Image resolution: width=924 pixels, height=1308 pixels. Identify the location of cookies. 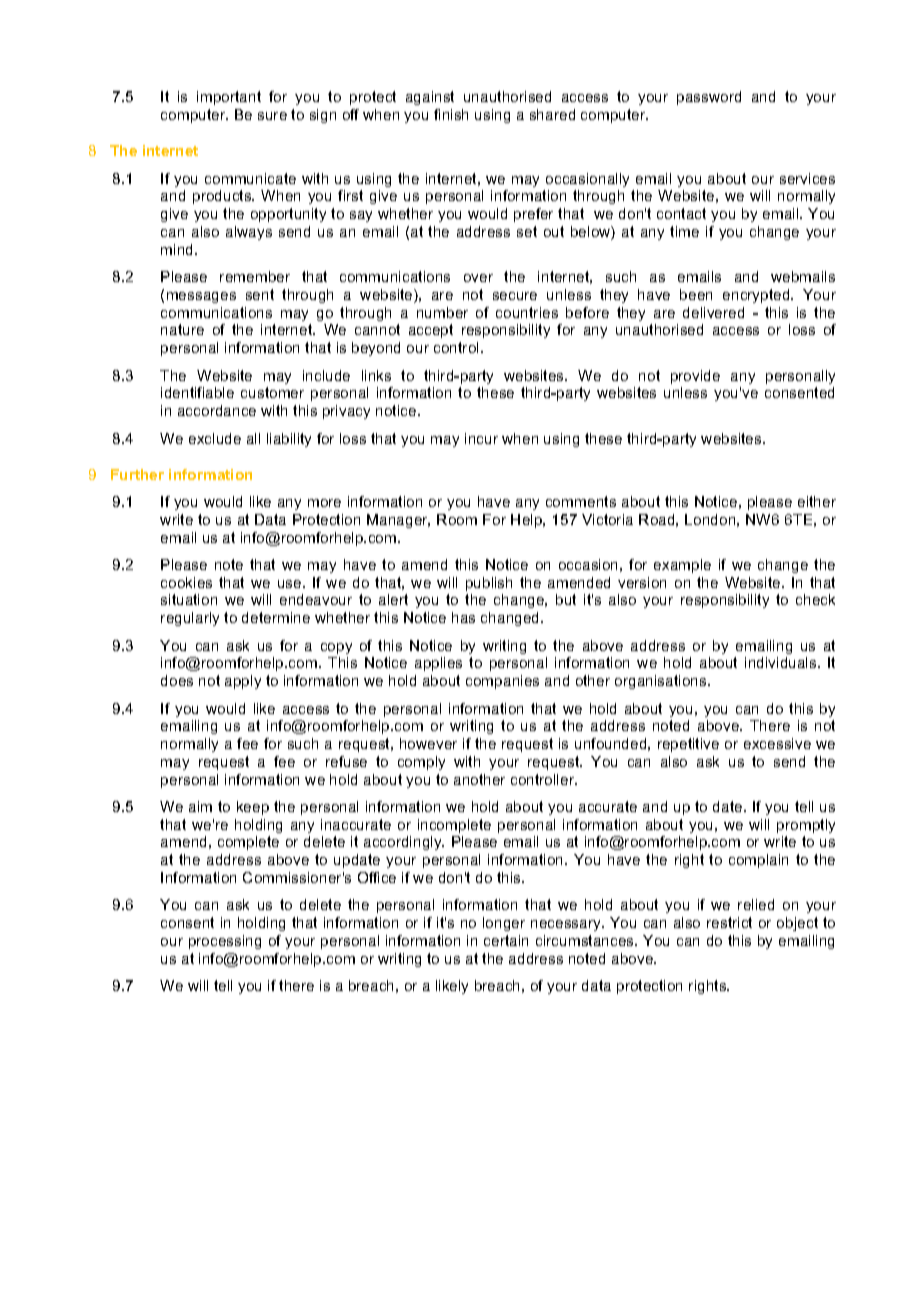
(186, 582).
